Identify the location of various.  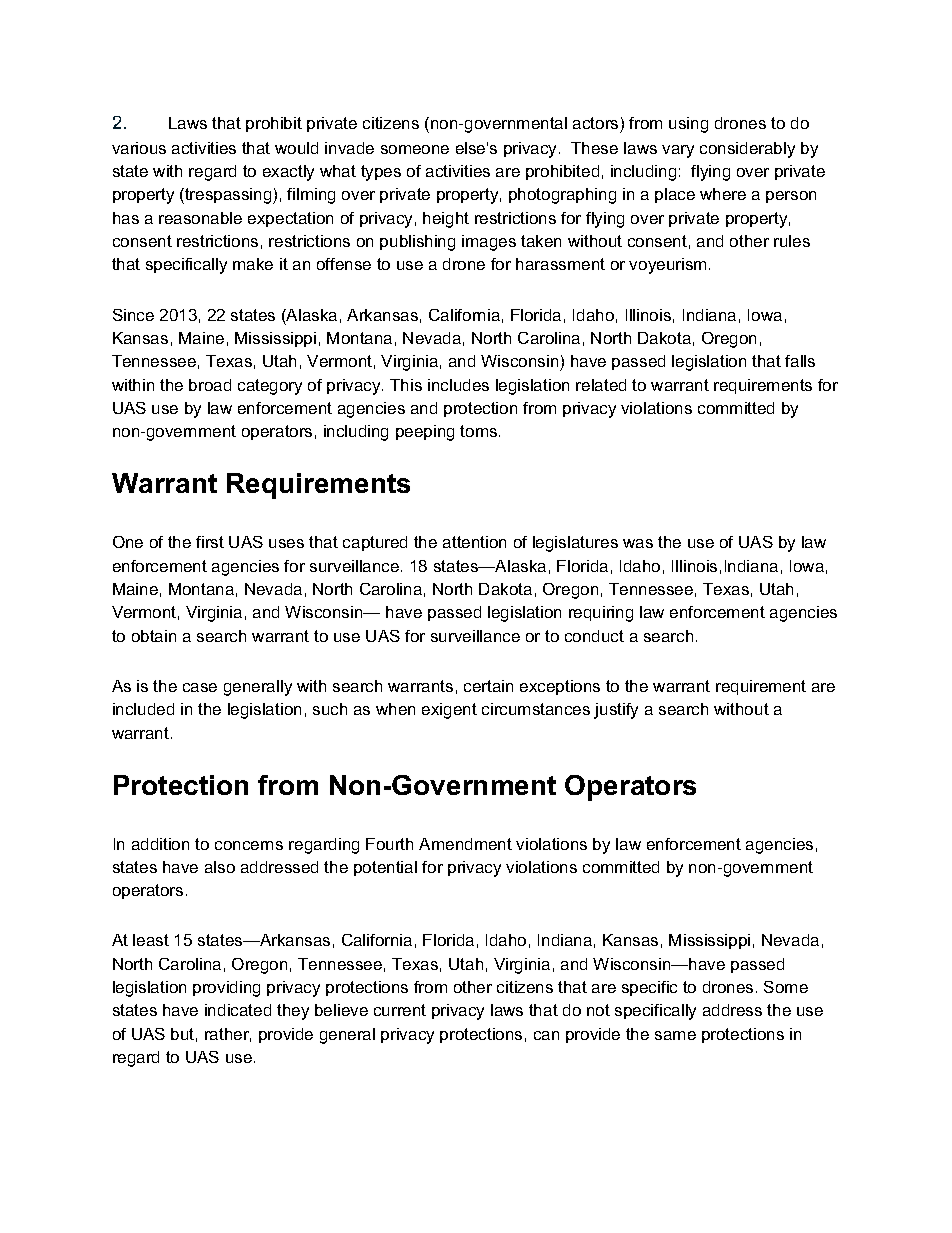
(139, 148).
